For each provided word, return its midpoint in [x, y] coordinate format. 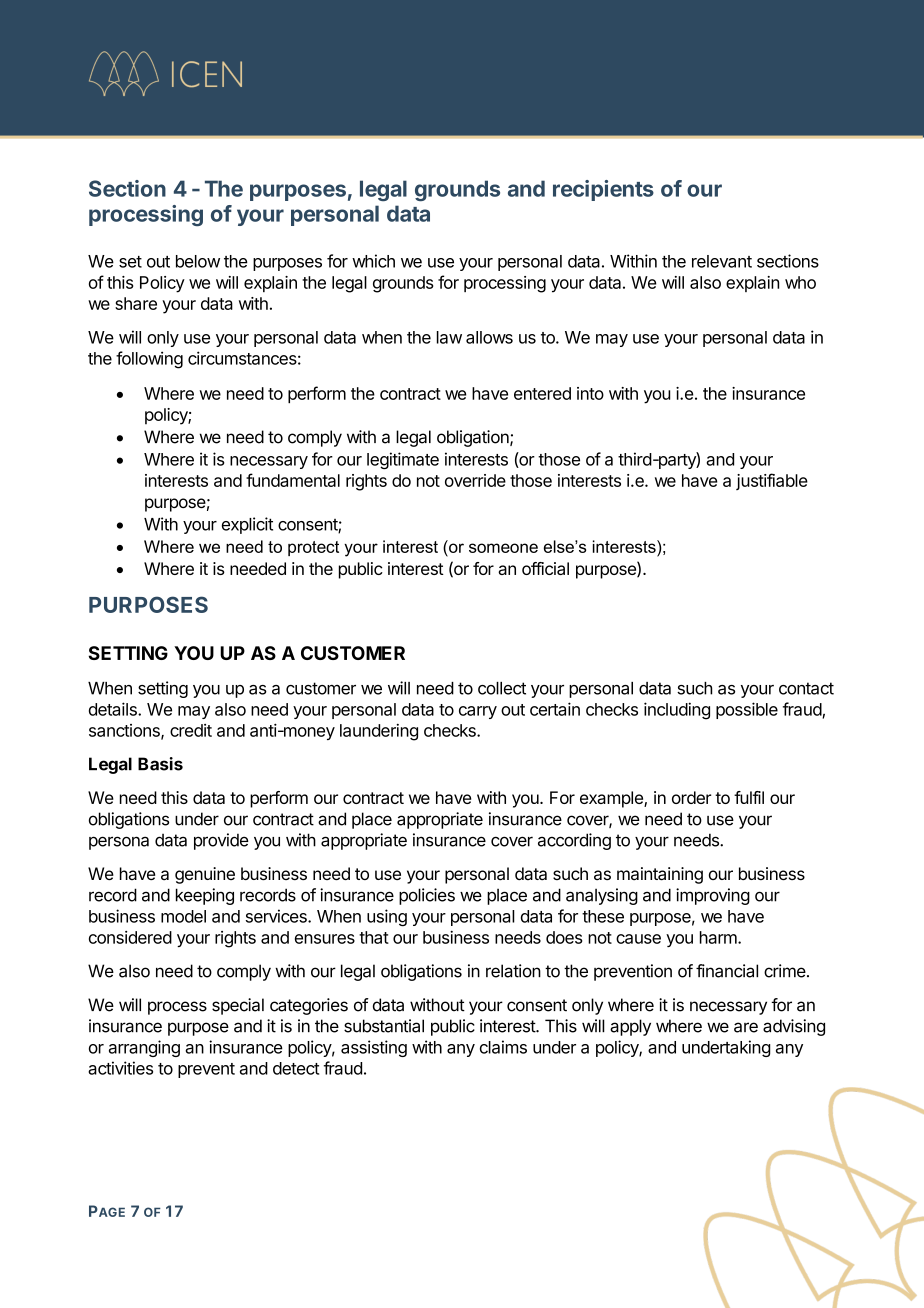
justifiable [772, 481]
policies [427, 896]
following [149, 360]
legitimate [403, 460]
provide [221, 841]
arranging [144, 1048]
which [373, 261]
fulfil [749, 797]
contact [806, 688]
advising [794, 1027]
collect [502, 688]
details [114, 709]
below [198, 261]
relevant [722, 261]
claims [503, 1047]
